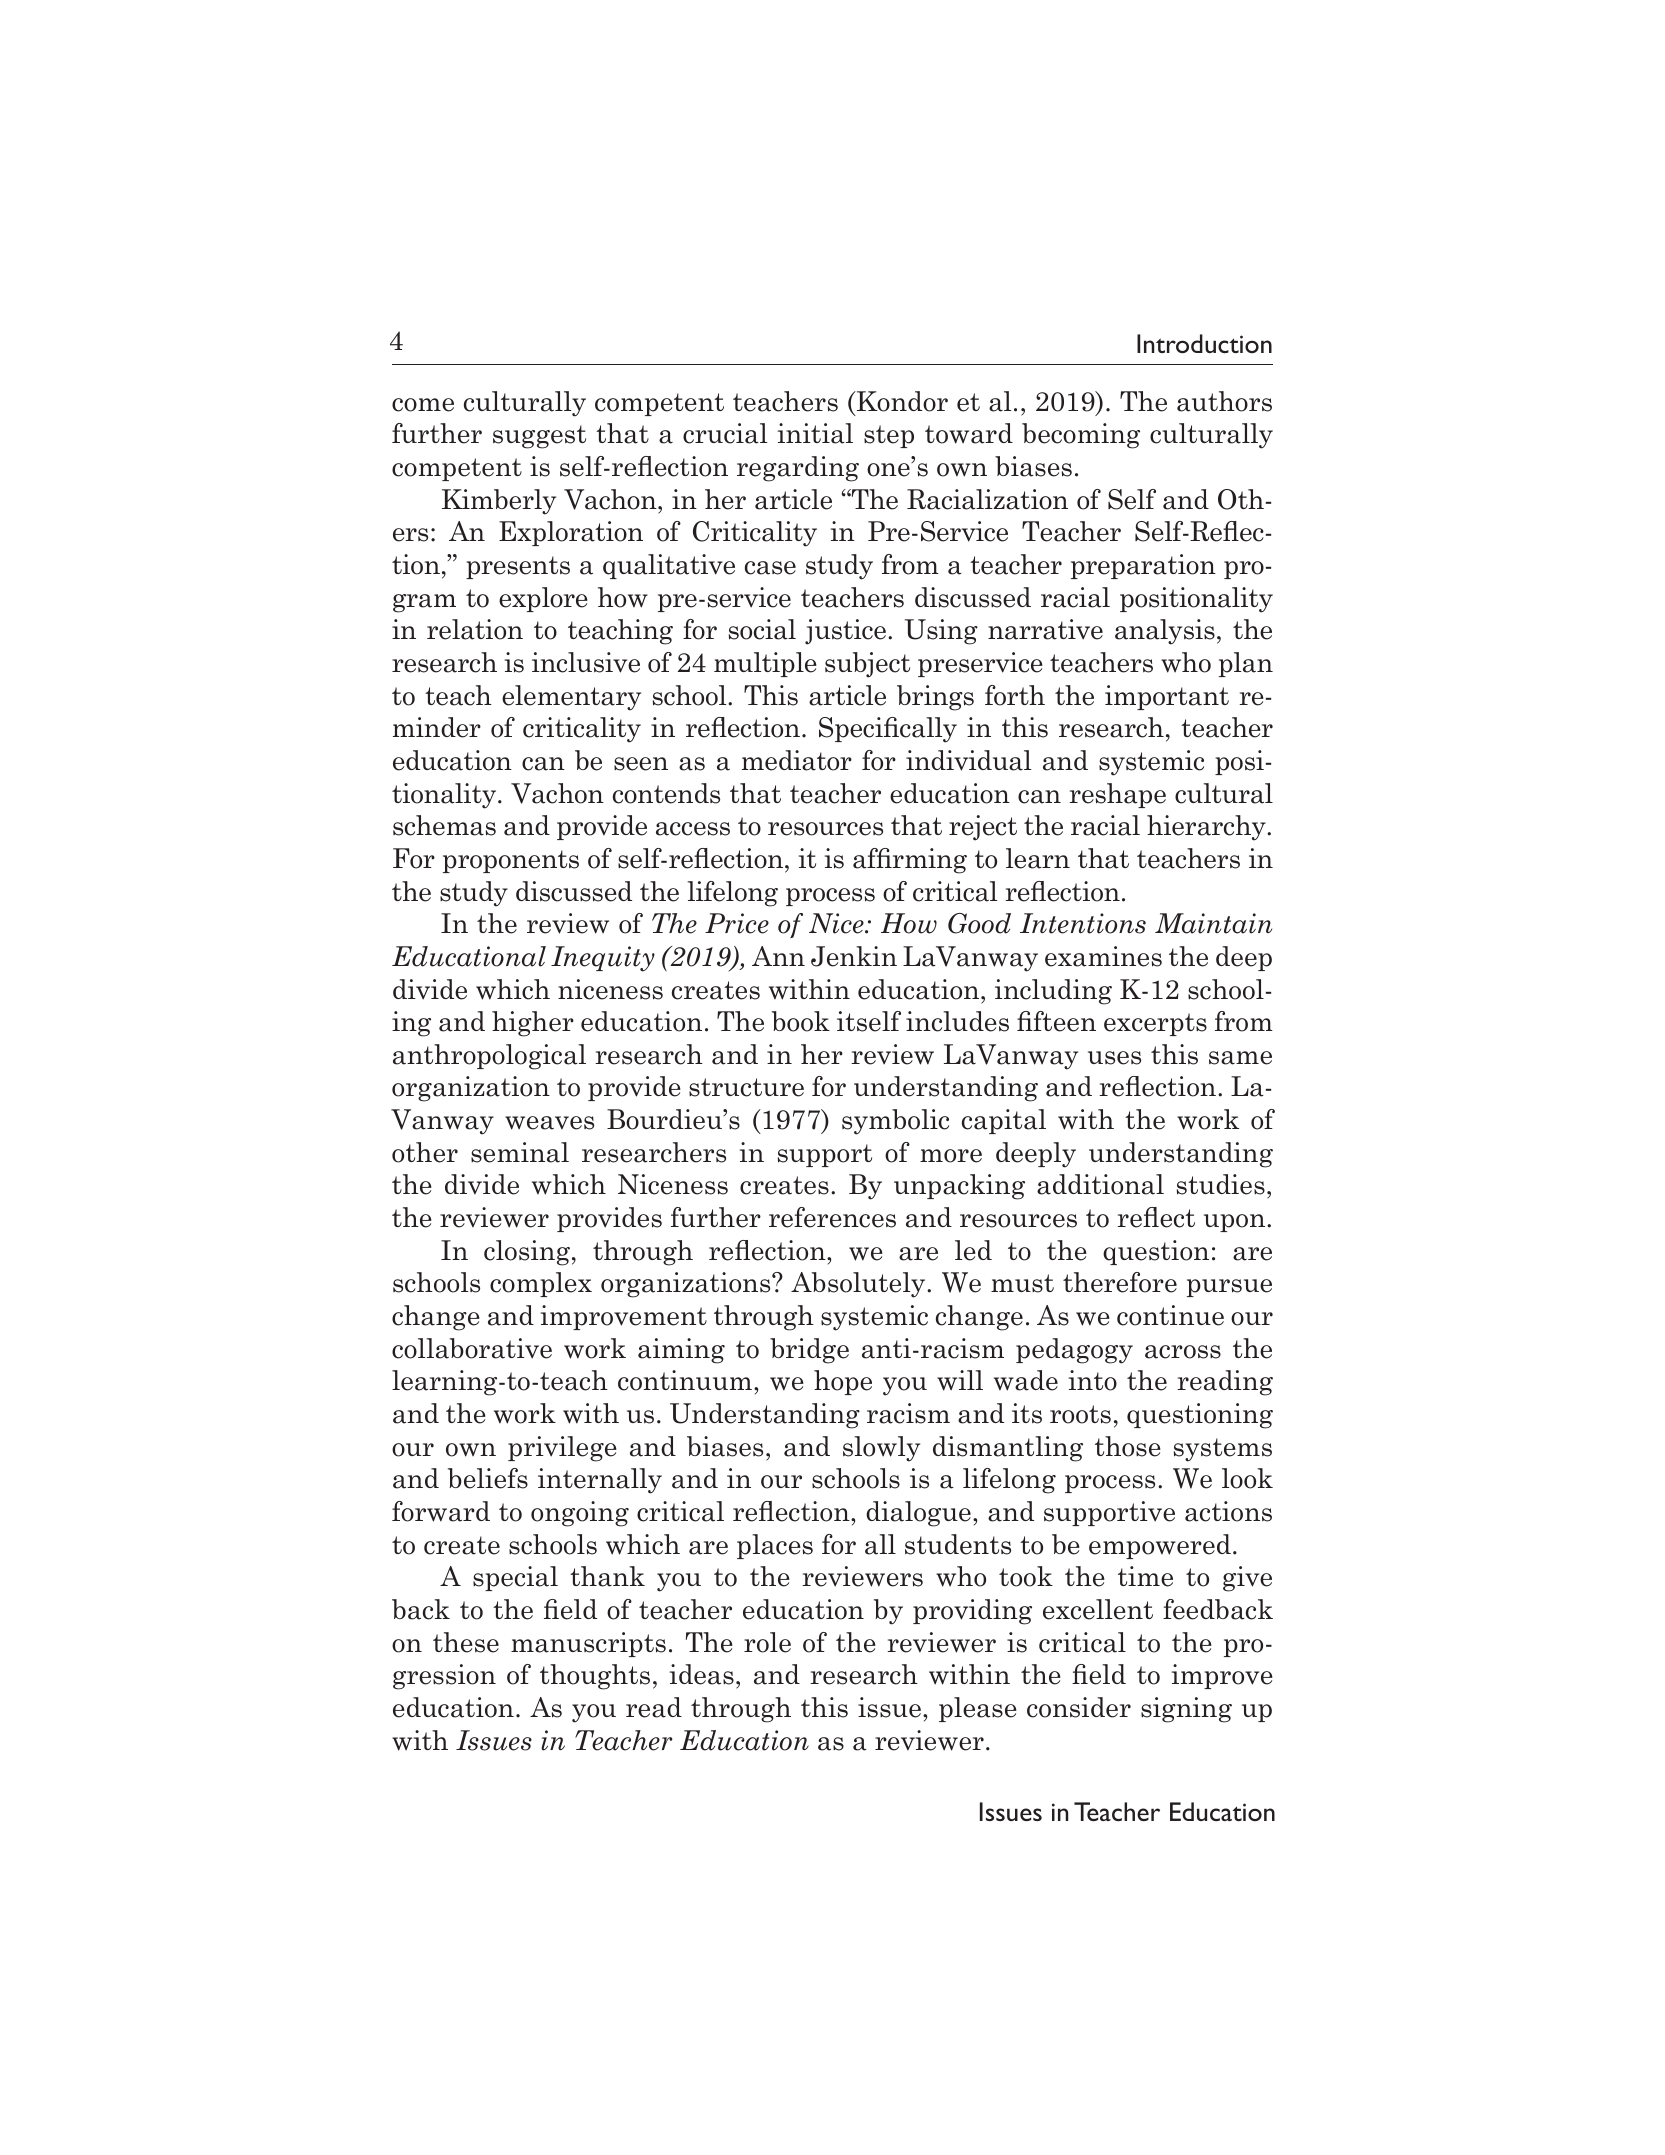 This image has width=1665, height=2155. I want to click on initial, so click(815, 433).
